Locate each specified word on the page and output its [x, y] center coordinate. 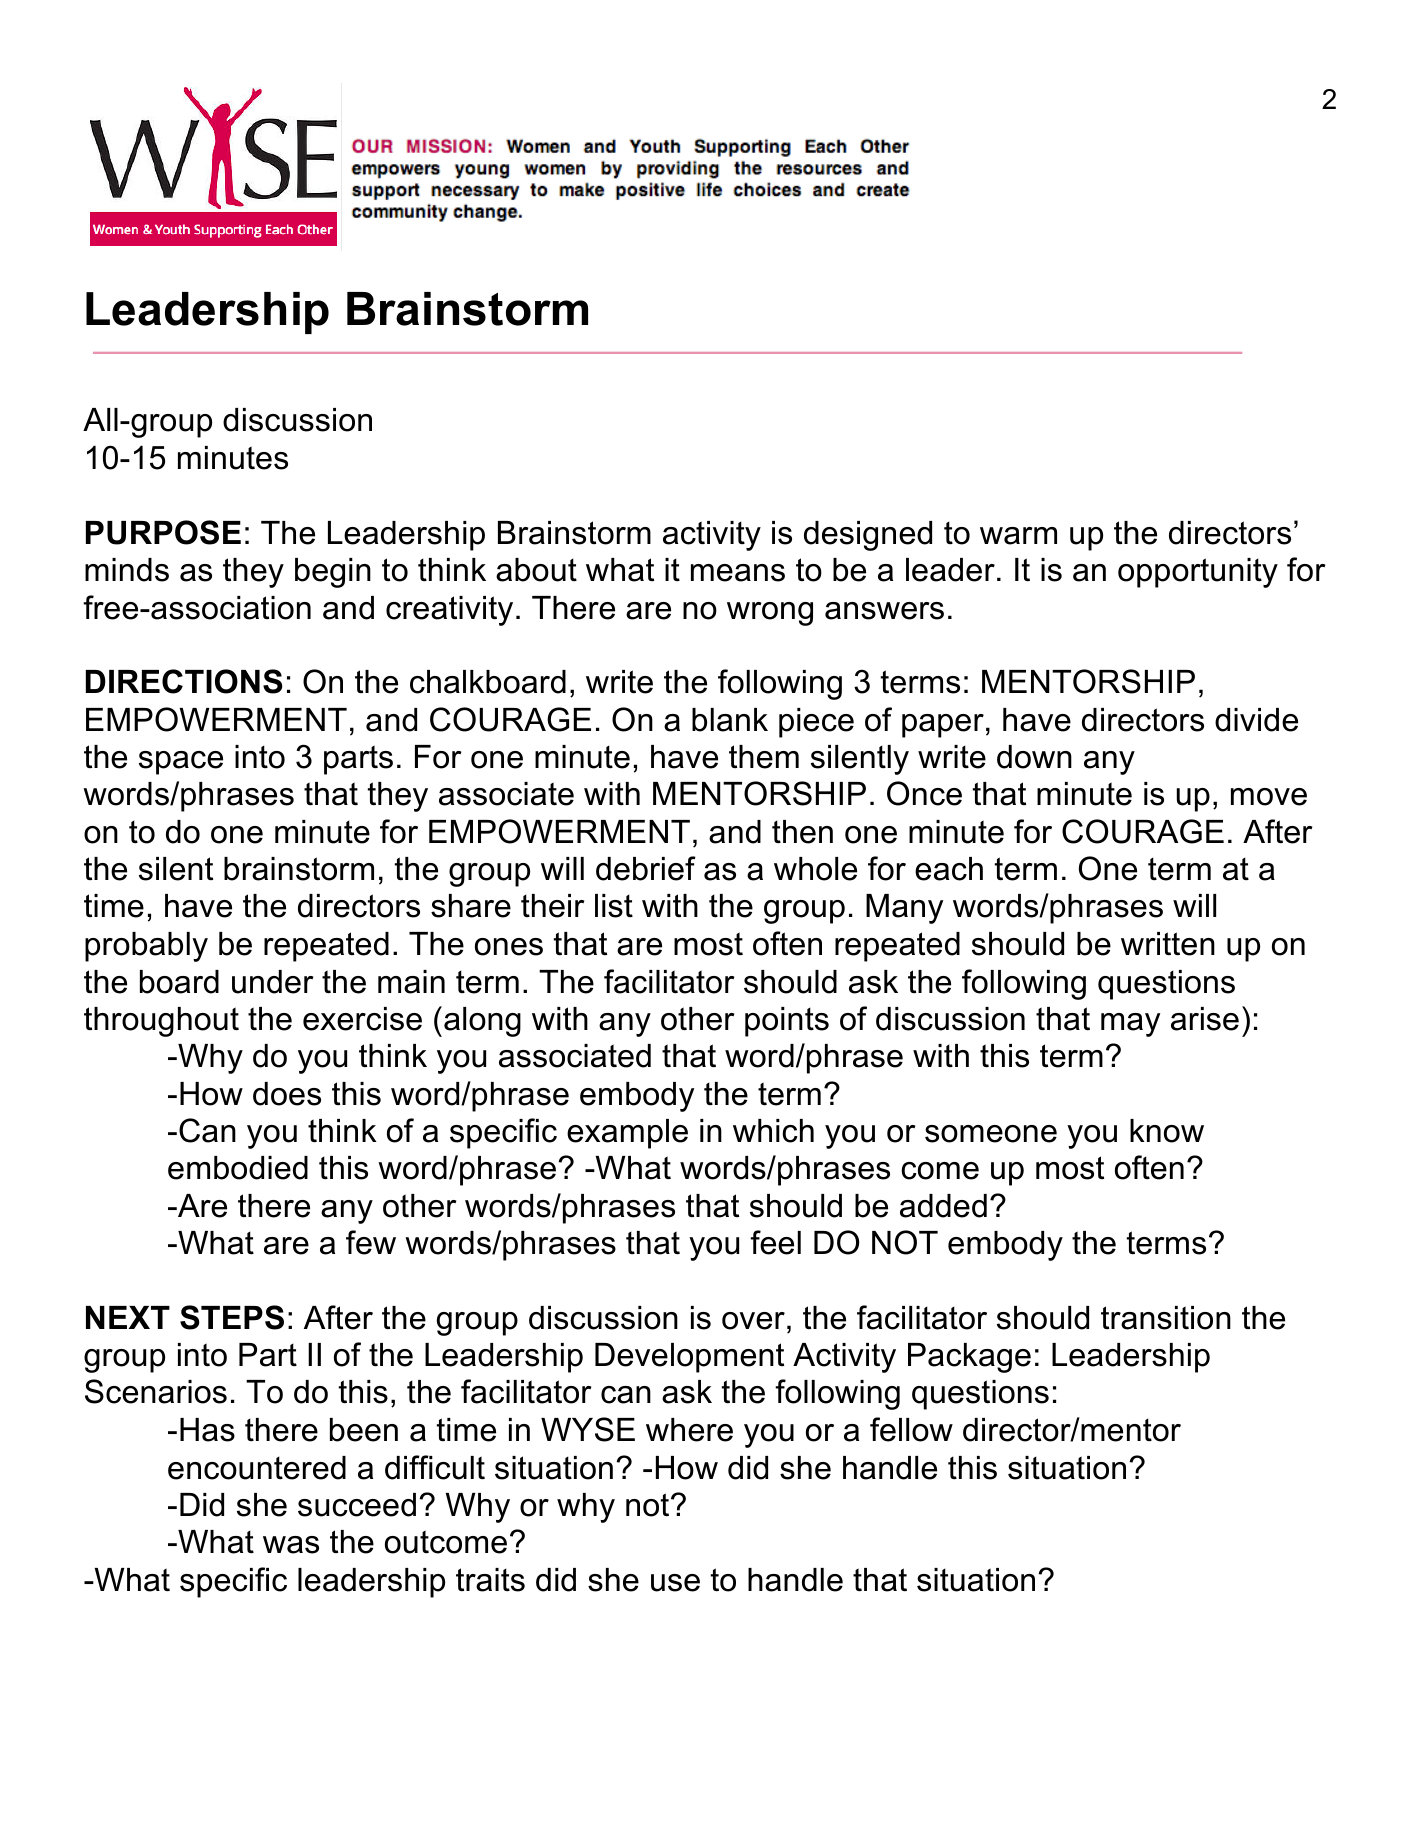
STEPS [232, 1317]
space [181, 763]
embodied [238, 1168]
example [627, 1134]
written [1168, 944]
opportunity [1198, 573]
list [614, 906]
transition [1166, 1318]
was [291, 1545]
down [1034, 757]
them [764, 757]
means [738, 573]
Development [689, 1358]
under [272, 982]
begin [333, 573]
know [1167, 1131]
